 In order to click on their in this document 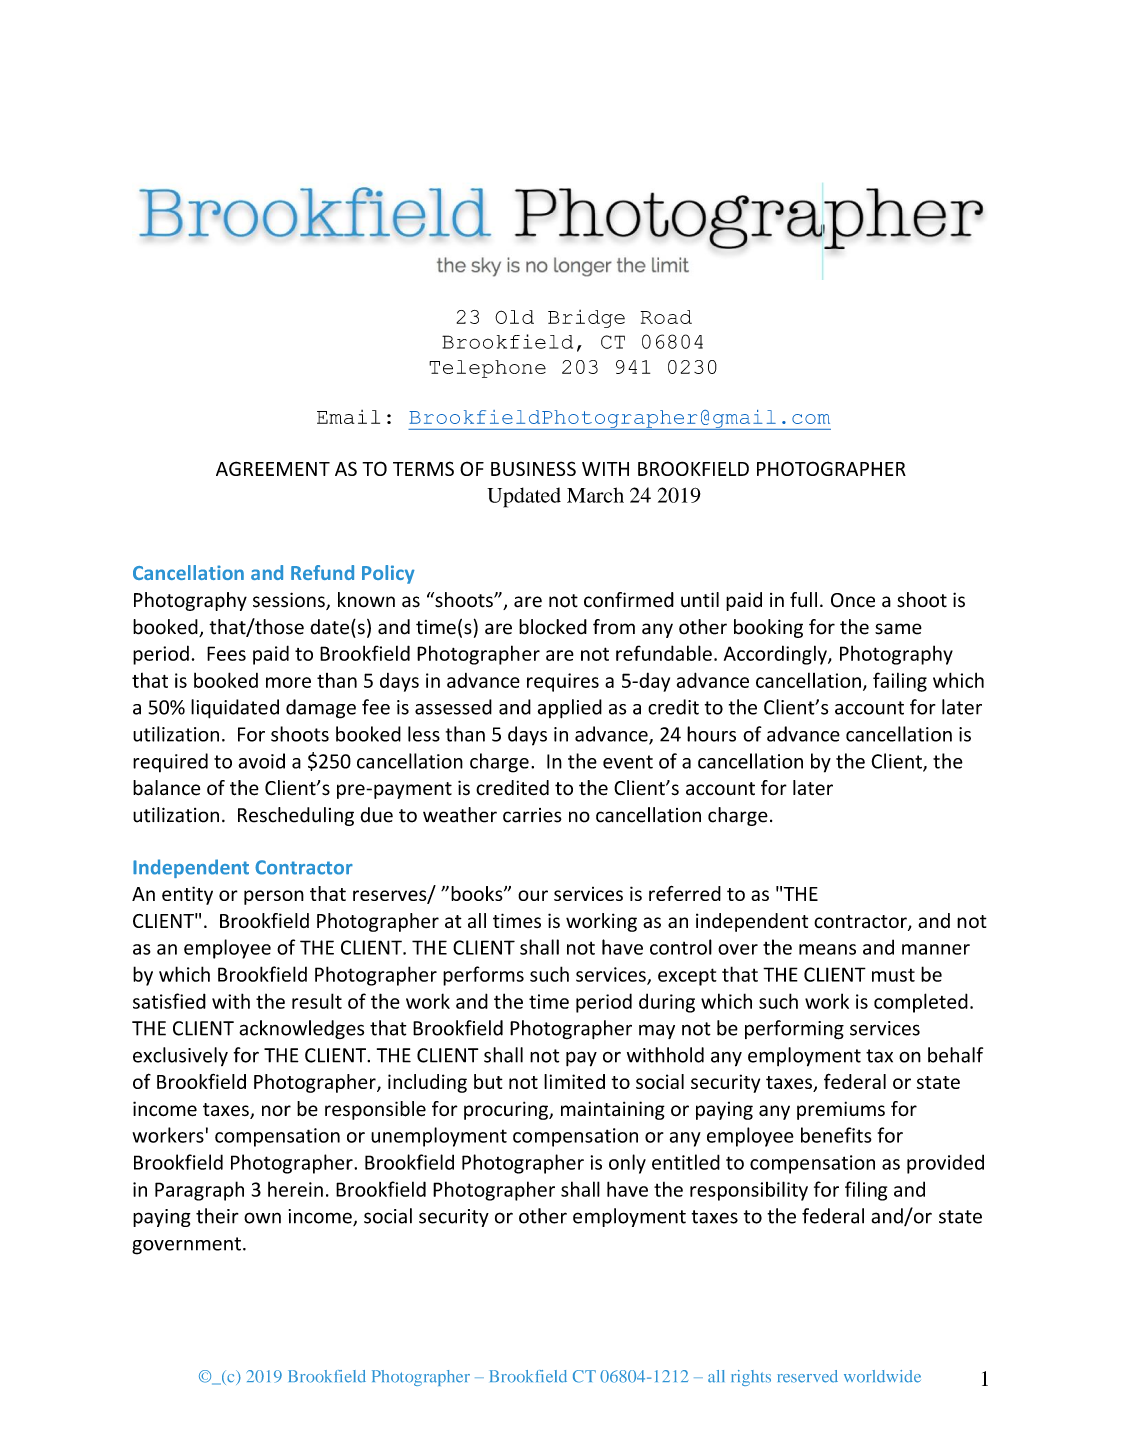, I will do `click(217, 1216)`.
